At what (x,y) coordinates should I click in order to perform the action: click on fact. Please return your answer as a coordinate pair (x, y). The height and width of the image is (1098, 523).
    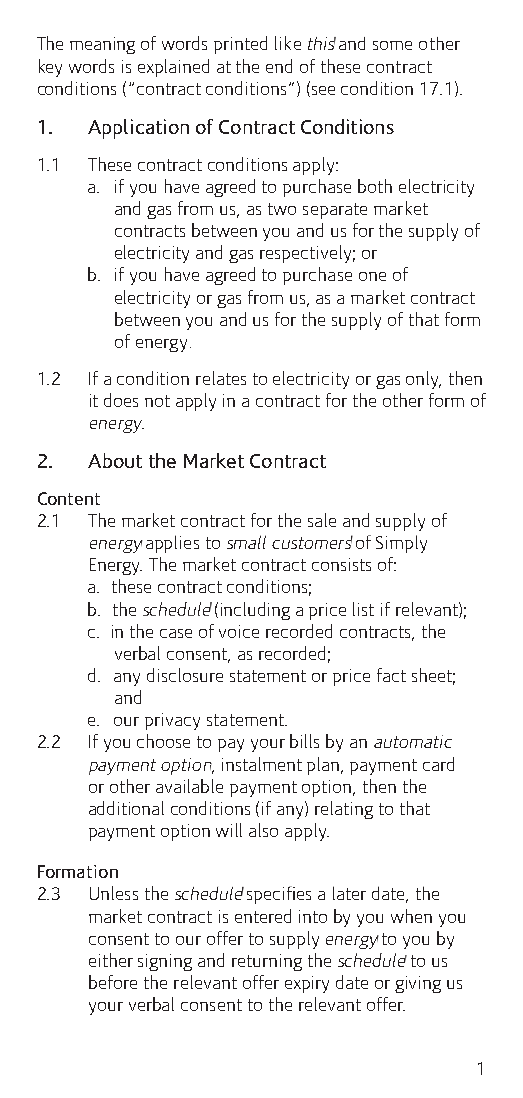
    Looking at the image, I should click on (391, 675).
